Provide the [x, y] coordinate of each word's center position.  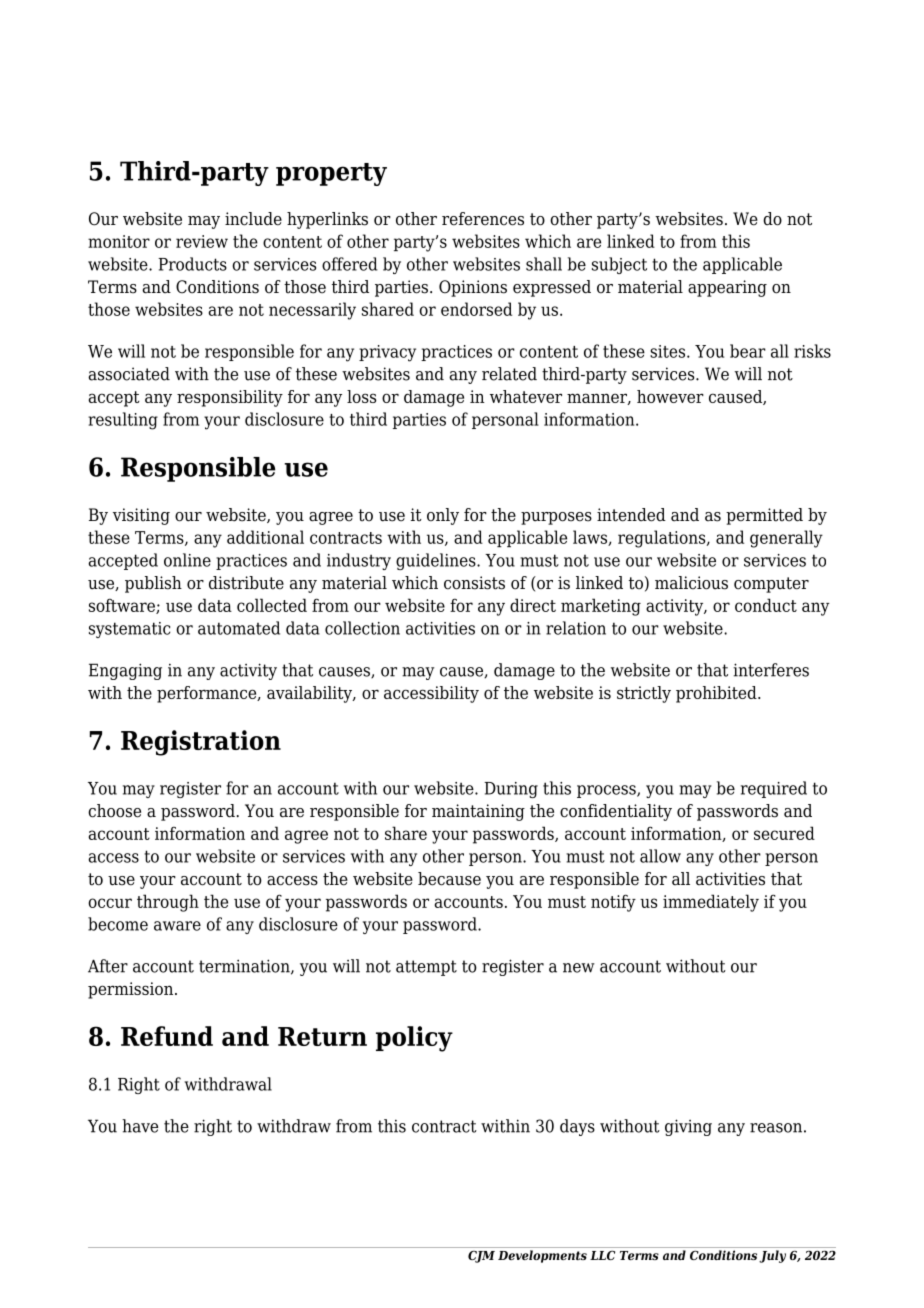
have [140, 1126]
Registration [201, 743]
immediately [711, 903]
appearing [727, 288]
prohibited [717, 694]
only [443, 516]
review [202, 241]
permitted [764, 516]
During [511, 790]
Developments [542, 1256]
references [483, 219]
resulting [123, 421]
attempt [426, 968]
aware [177, 926]
